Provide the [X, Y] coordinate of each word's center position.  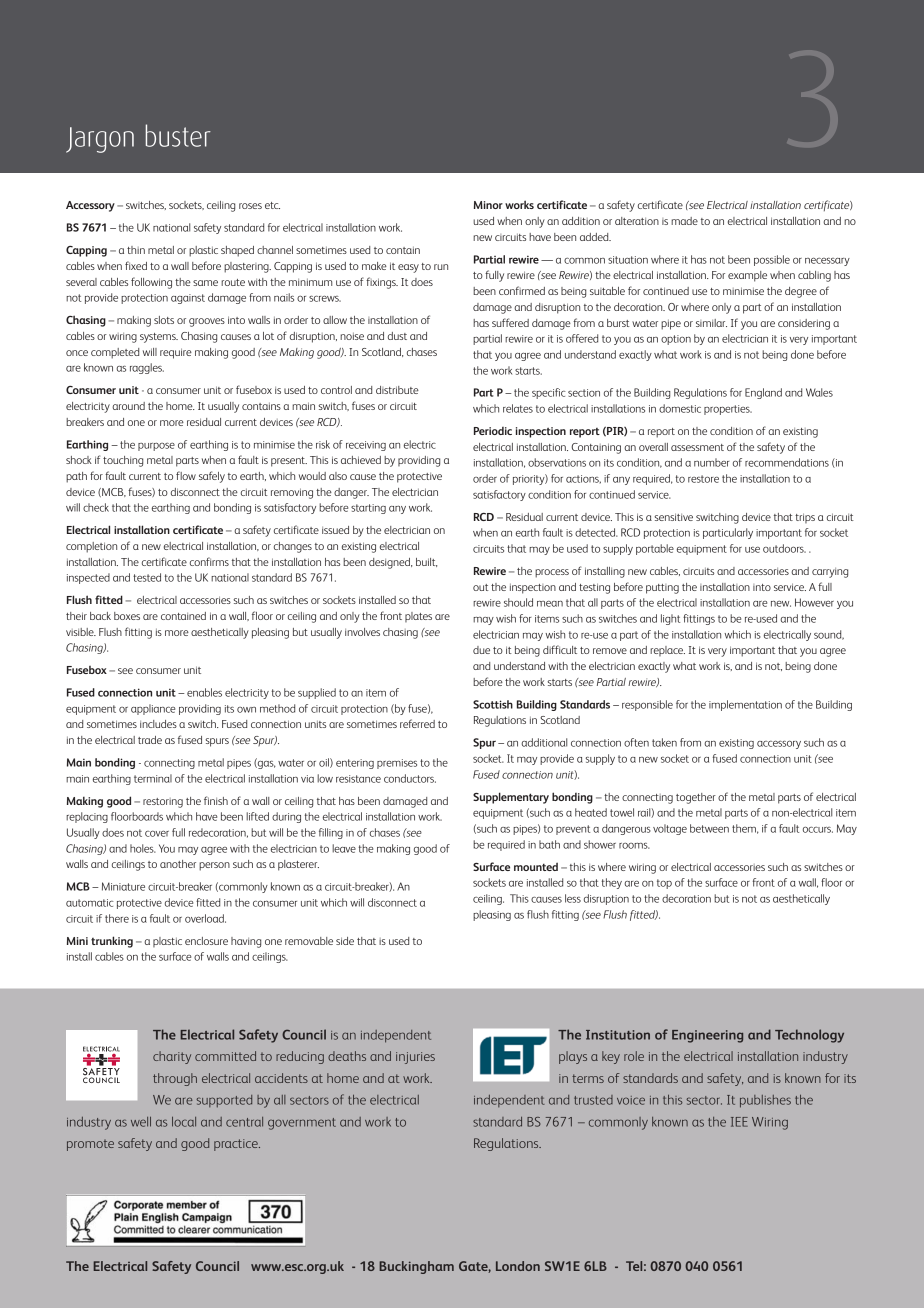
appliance [153, 709]
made [684, 221]
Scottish [493, 704]
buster [178, 135]
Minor [488, 205]
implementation [745, 705]
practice [237, 1145]
